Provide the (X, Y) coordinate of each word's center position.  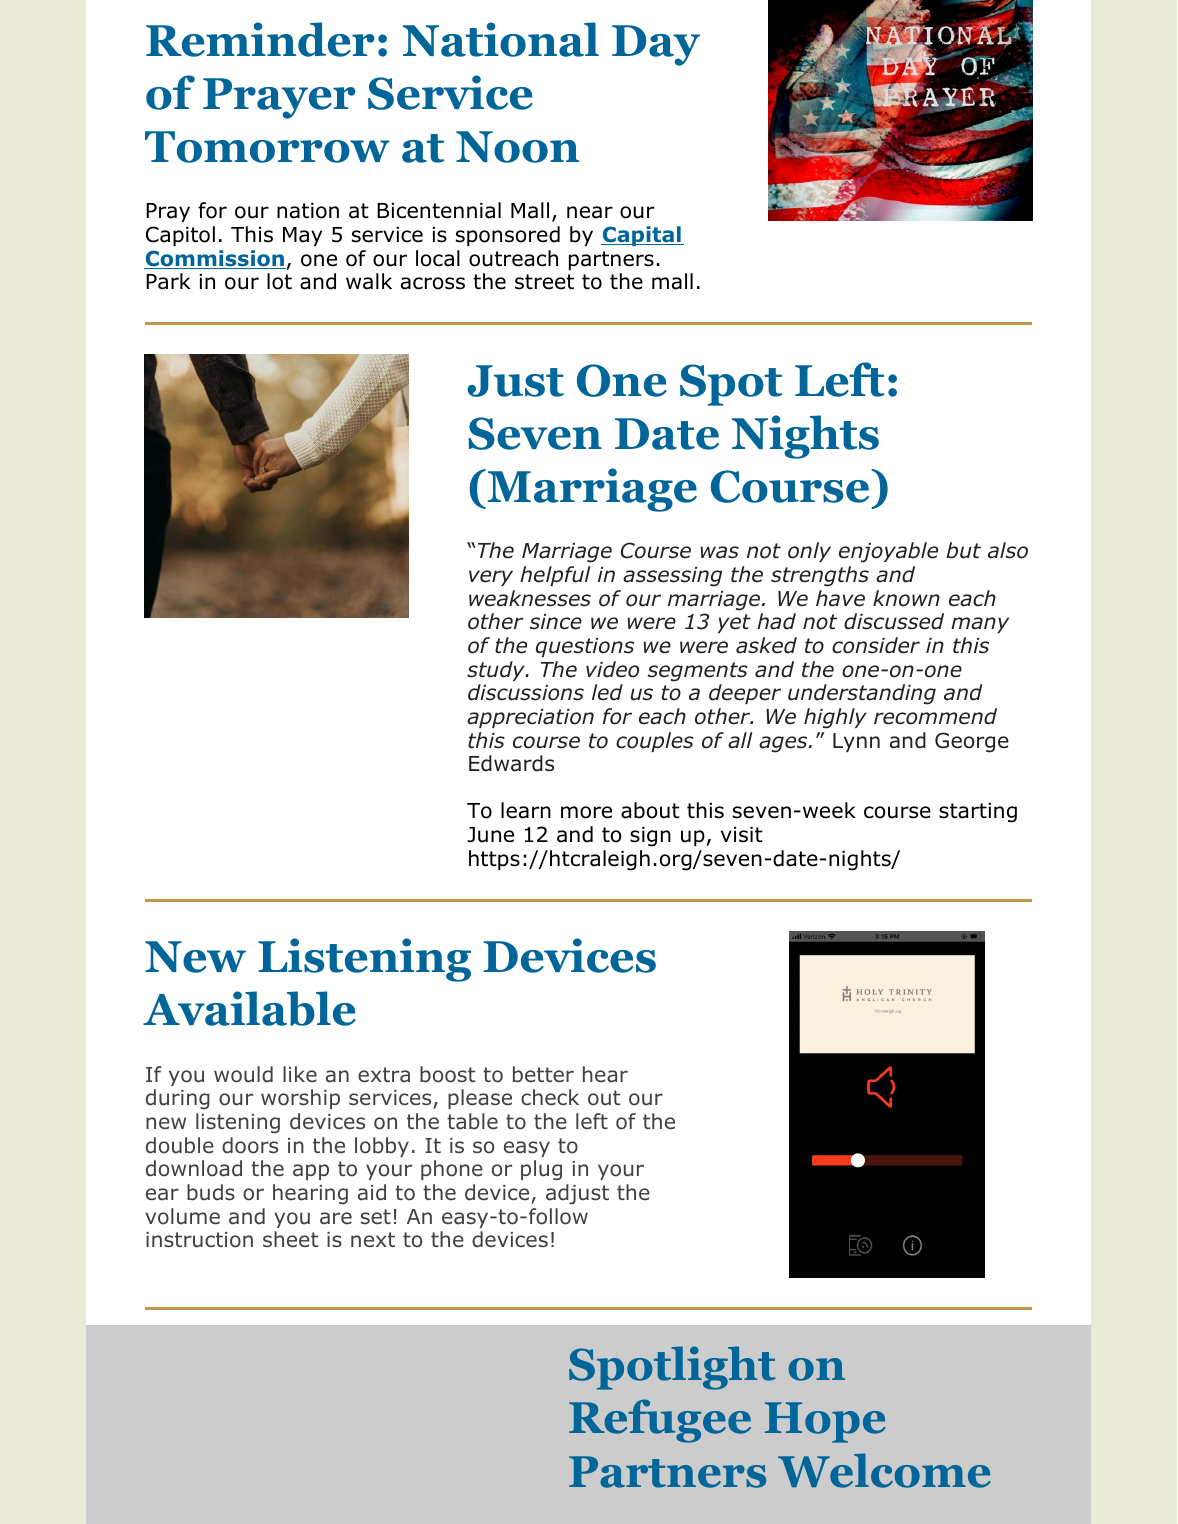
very (491, 578)
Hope (825, 1422)
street (544, 282)
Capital (642, 236)
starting (978, 813)
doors (250, 1145)
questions (585, 647)
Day (656, 45)
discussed (894, 621)
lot (279, 281)
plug (541, 1170)
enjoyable (888, 552)
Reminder (260, 39)
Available (249, 1008)
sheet (290, 1239)
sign (650, 837)
